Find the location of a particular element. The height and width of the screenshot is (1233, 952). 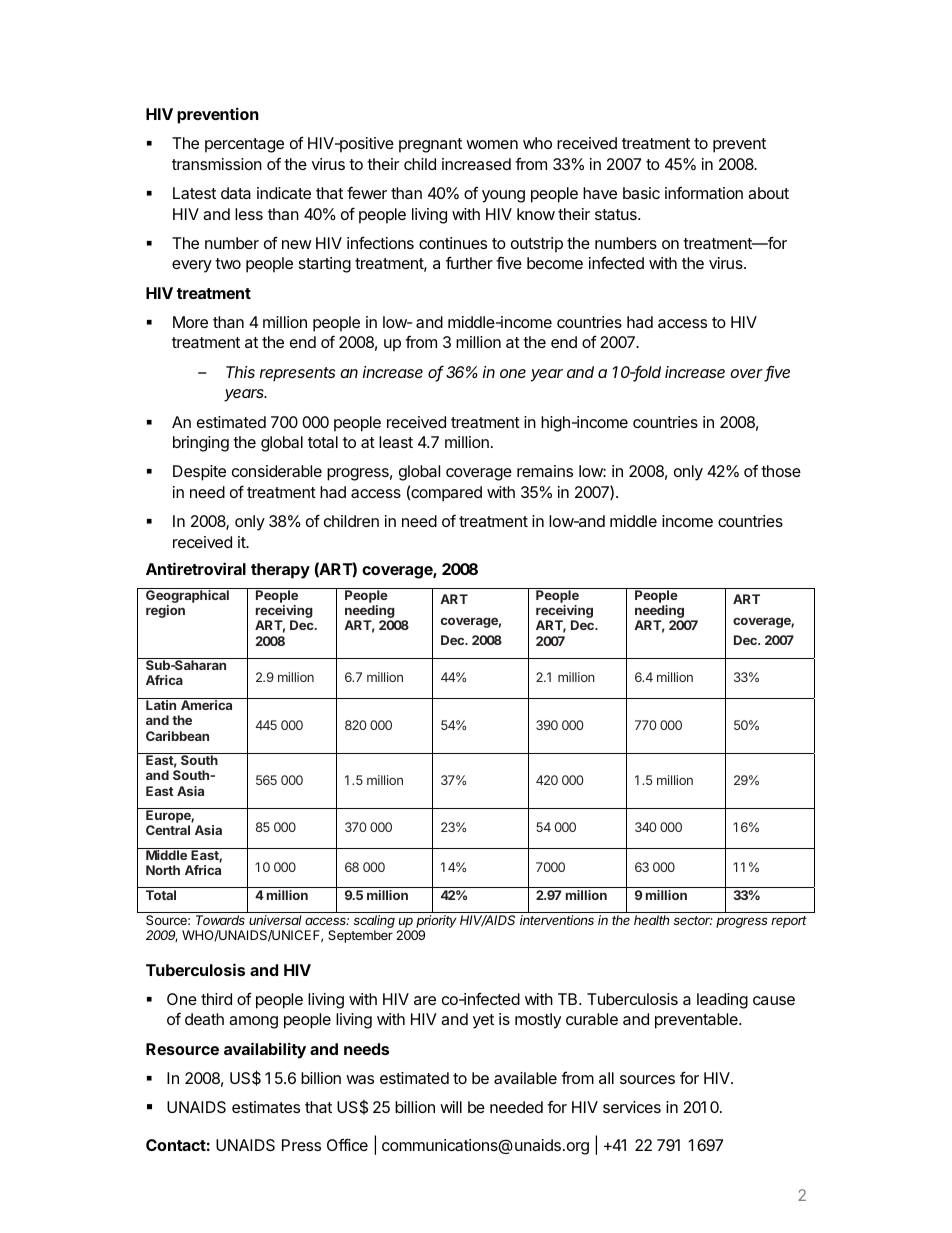

remains is located at coordinates (545, 471).
